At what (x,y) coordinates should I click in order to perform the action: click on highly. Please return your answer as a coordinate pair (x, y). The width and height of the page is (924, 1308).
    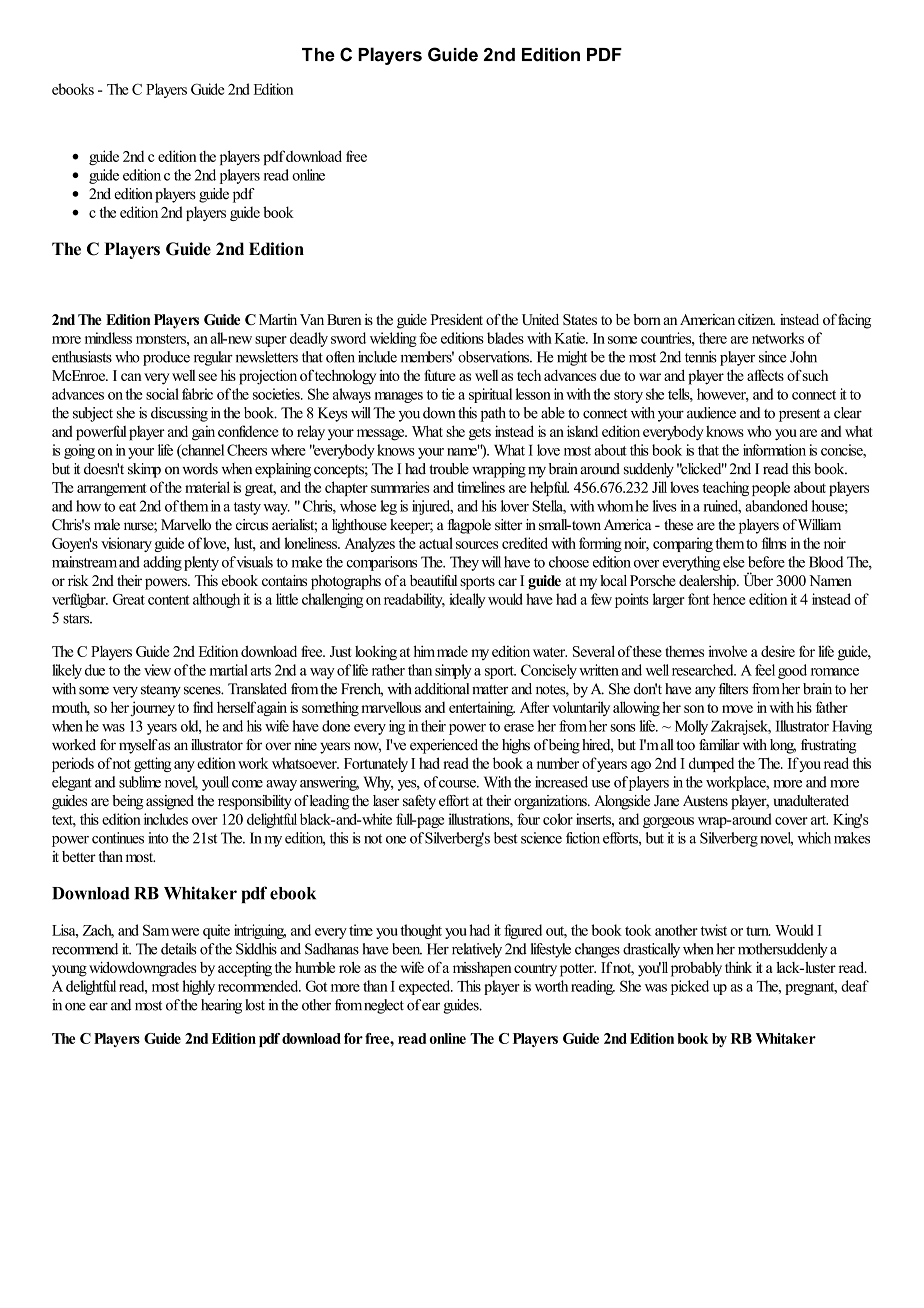
    Looking at the image, I should click on (198, 987).
